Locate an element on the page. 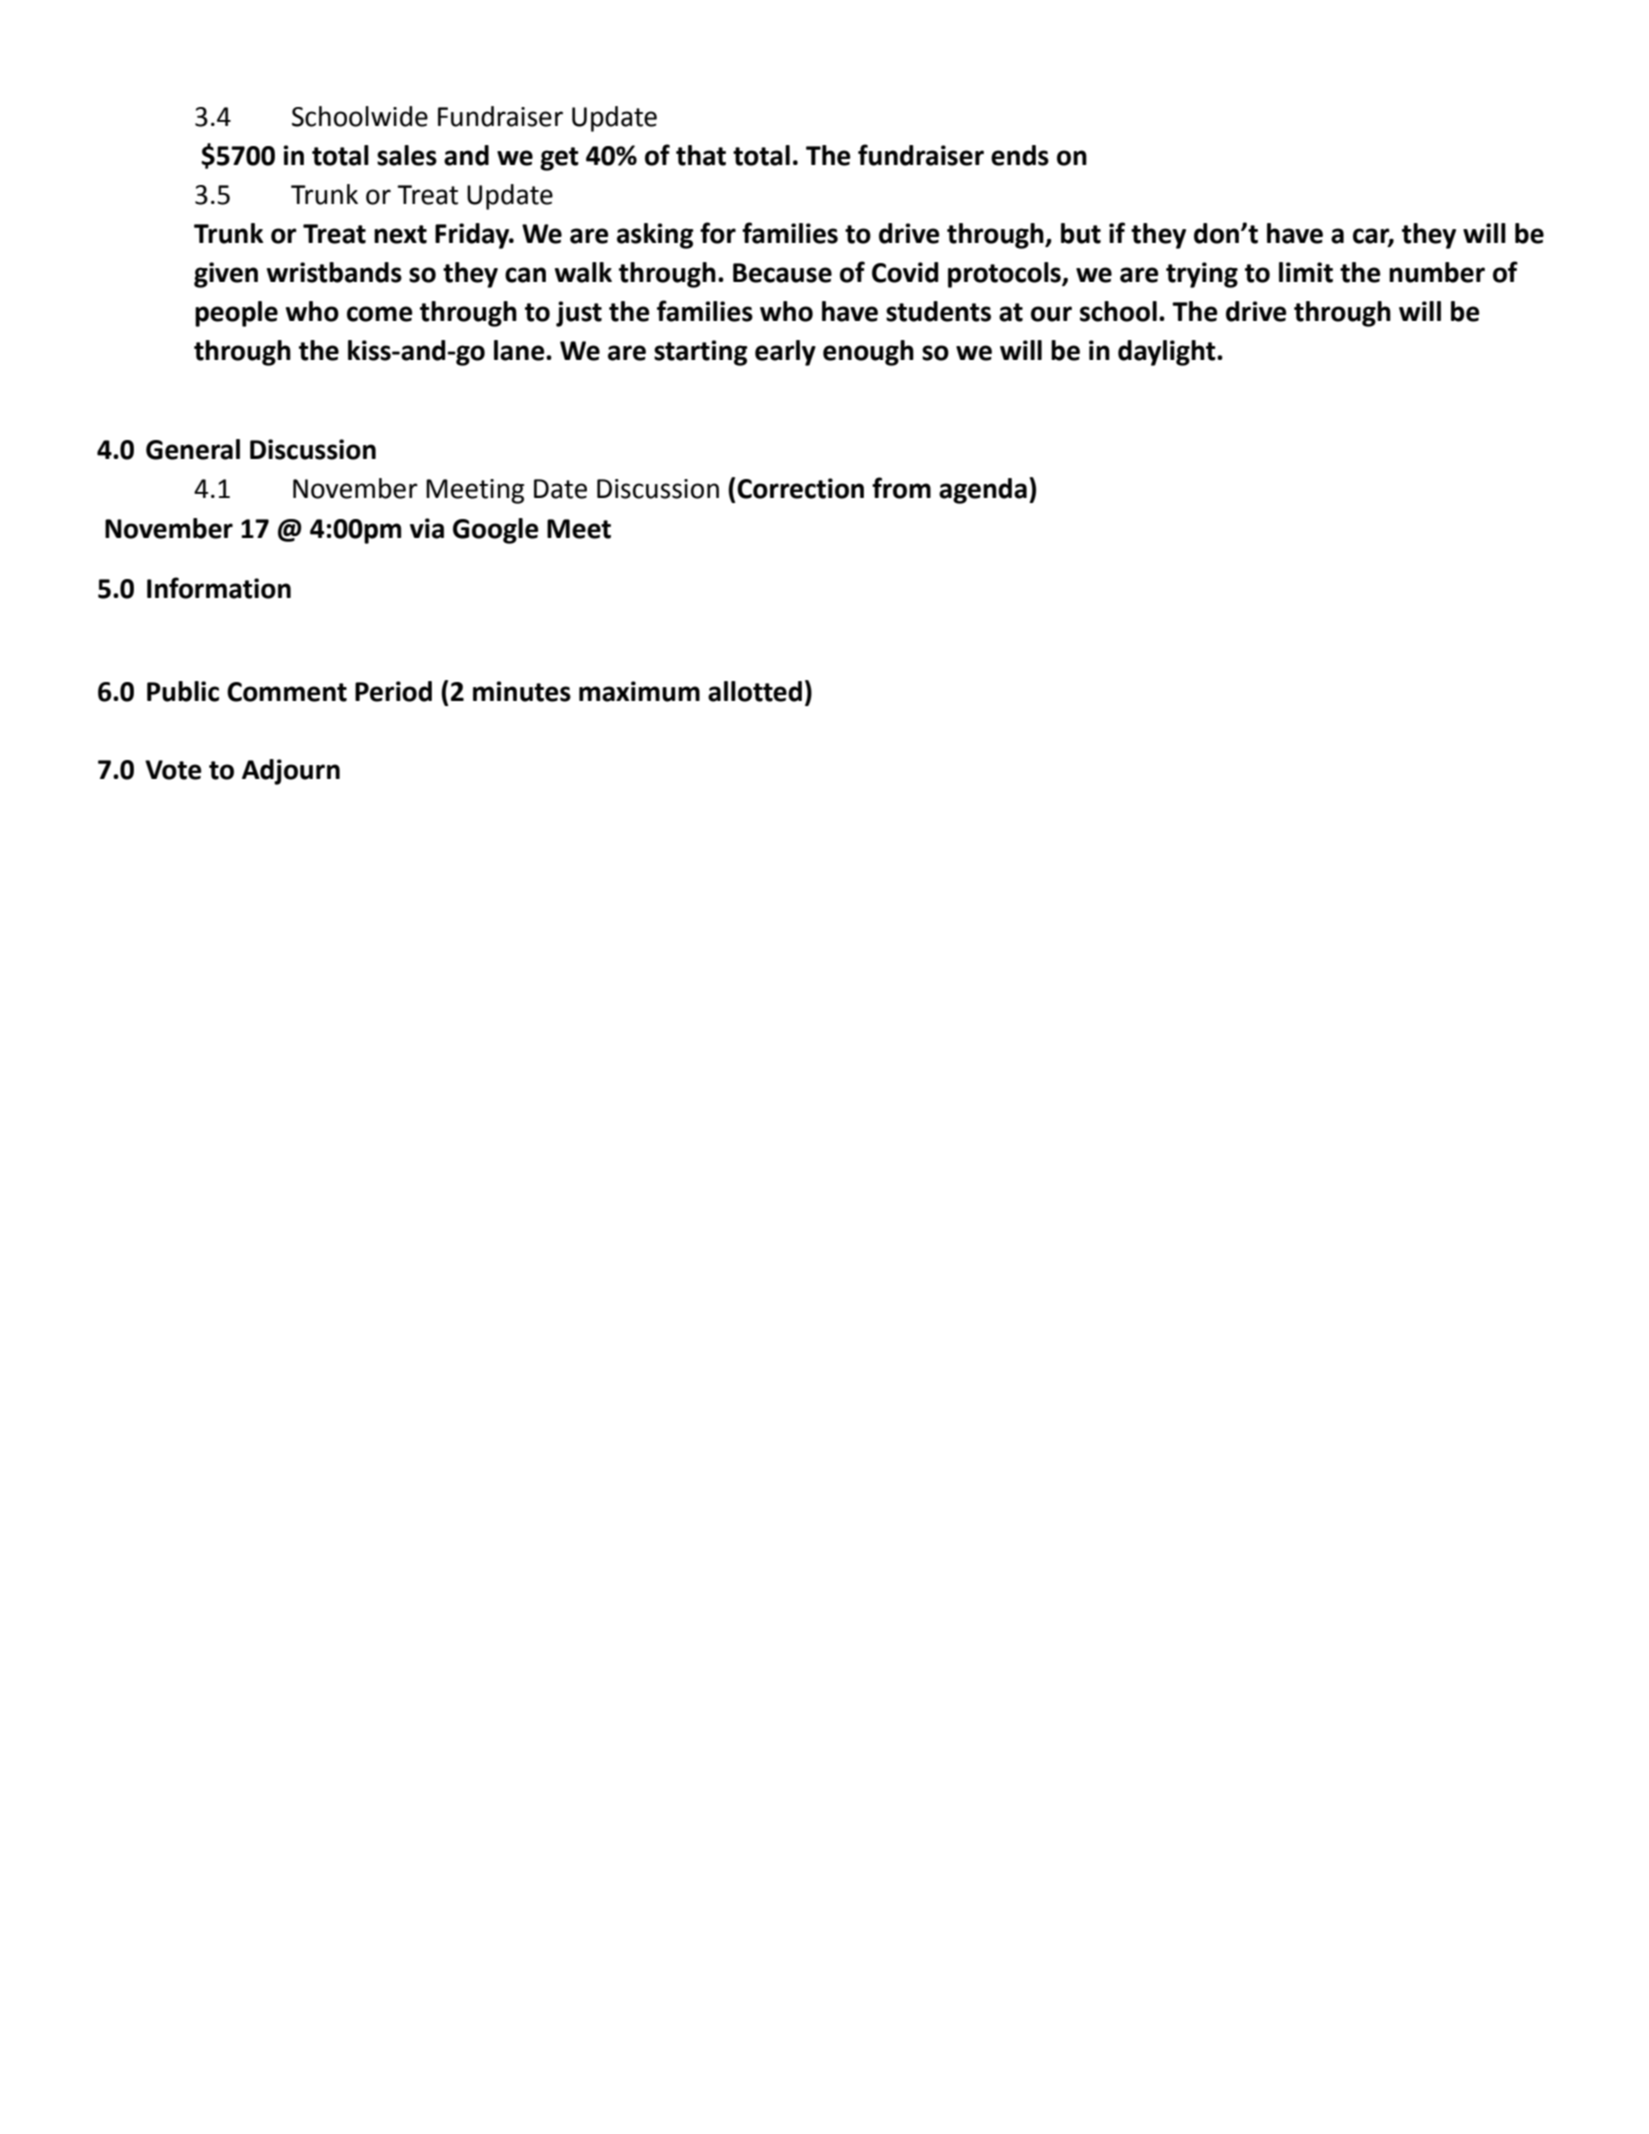 This page has width=1649, height=2134. agenda is located at coordinates (983, 491).
